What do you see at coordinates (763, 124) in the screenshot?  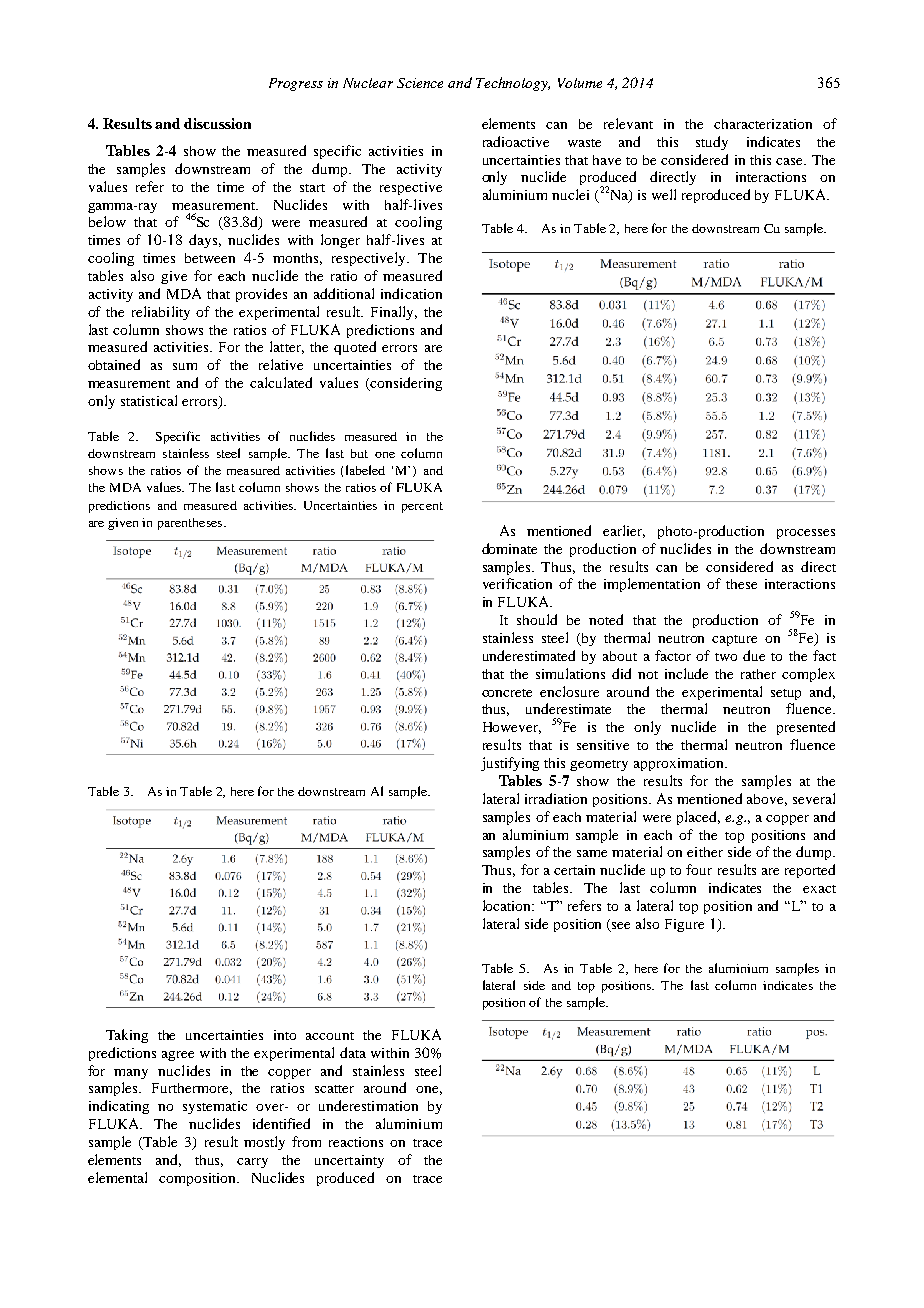 I see `characterization` at bounding box center [763, 124].
